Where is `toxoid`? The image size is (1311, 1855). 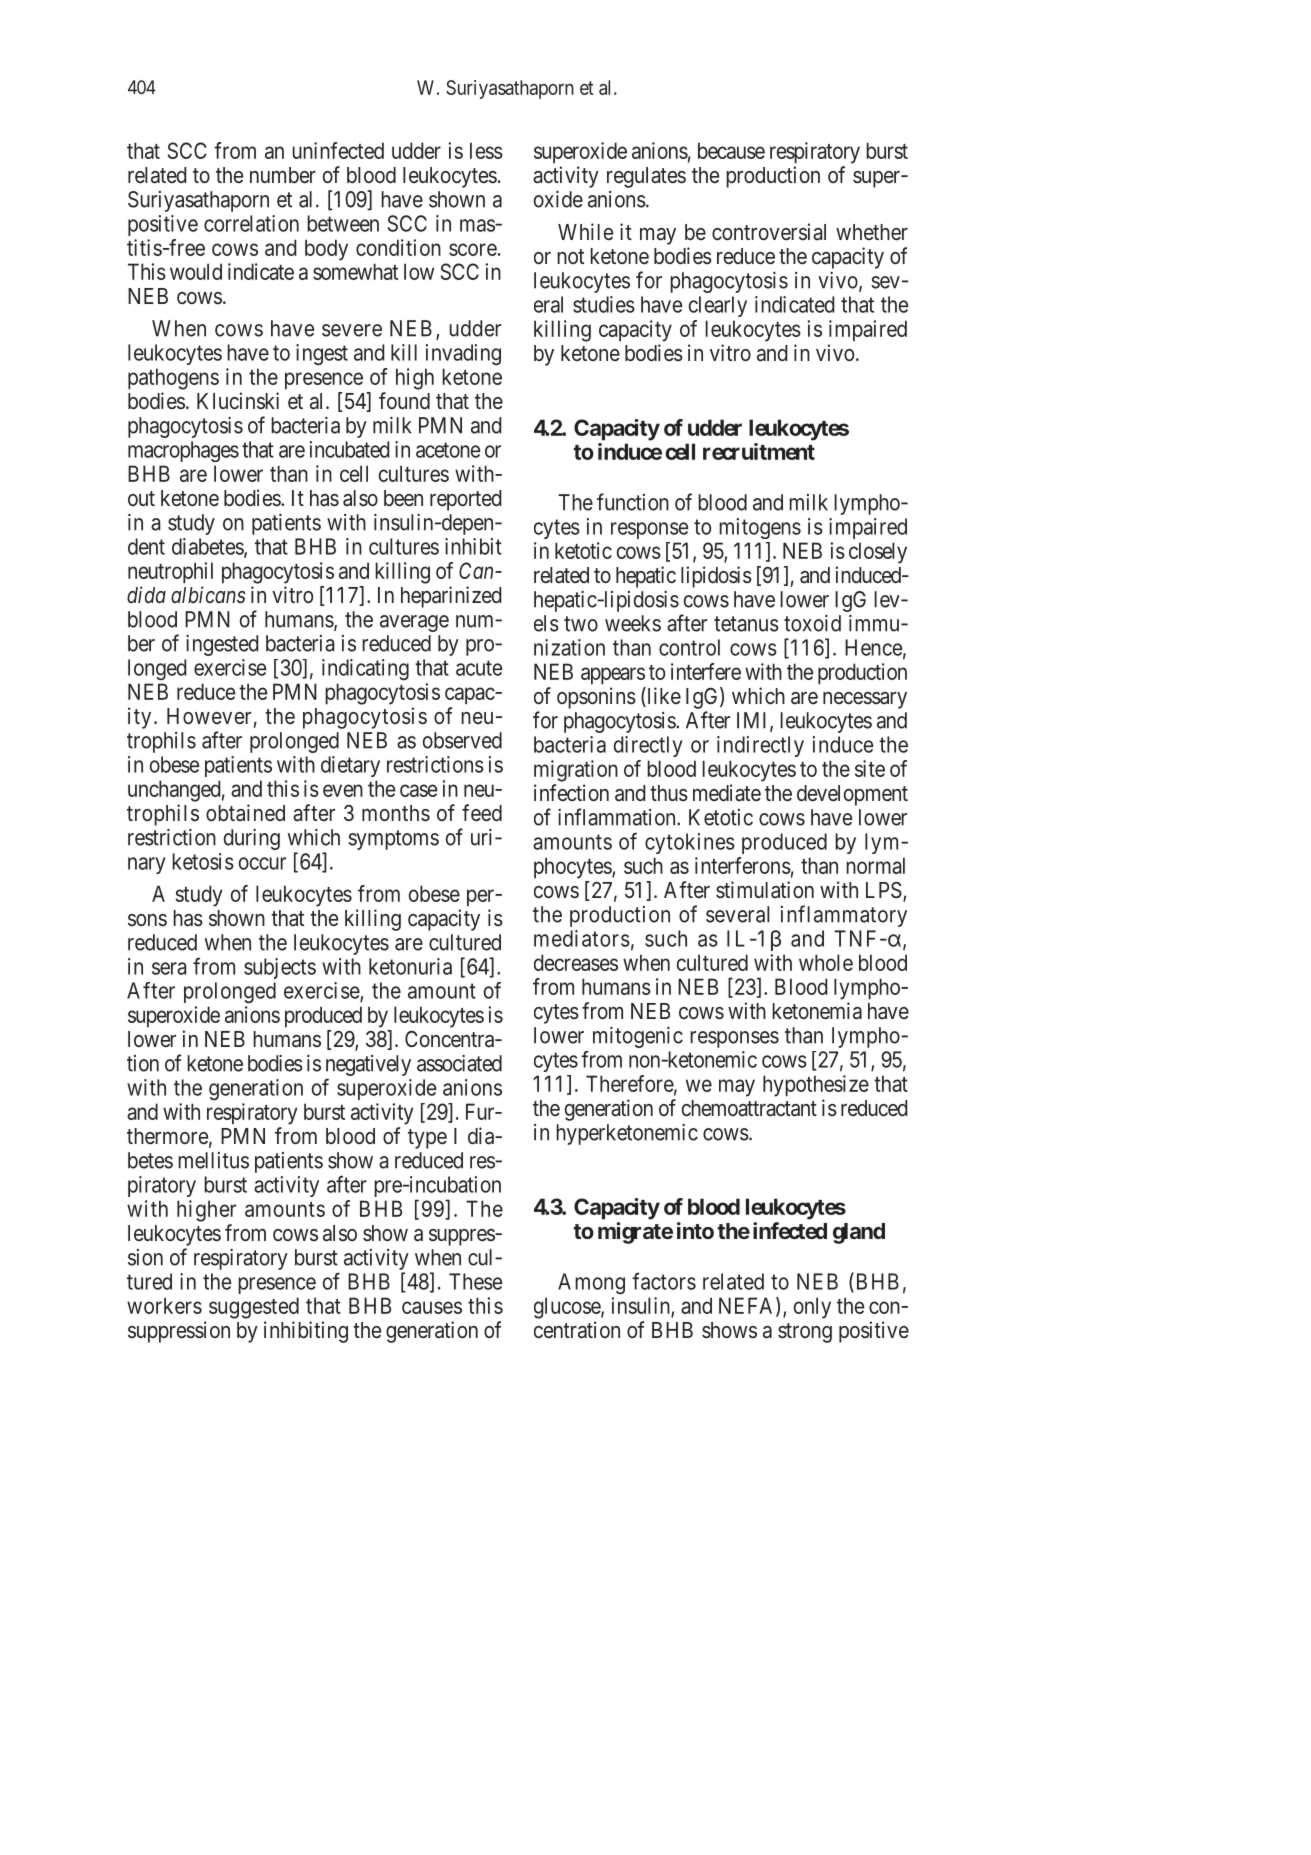 toxoid is located at coordinates (812, 623).
